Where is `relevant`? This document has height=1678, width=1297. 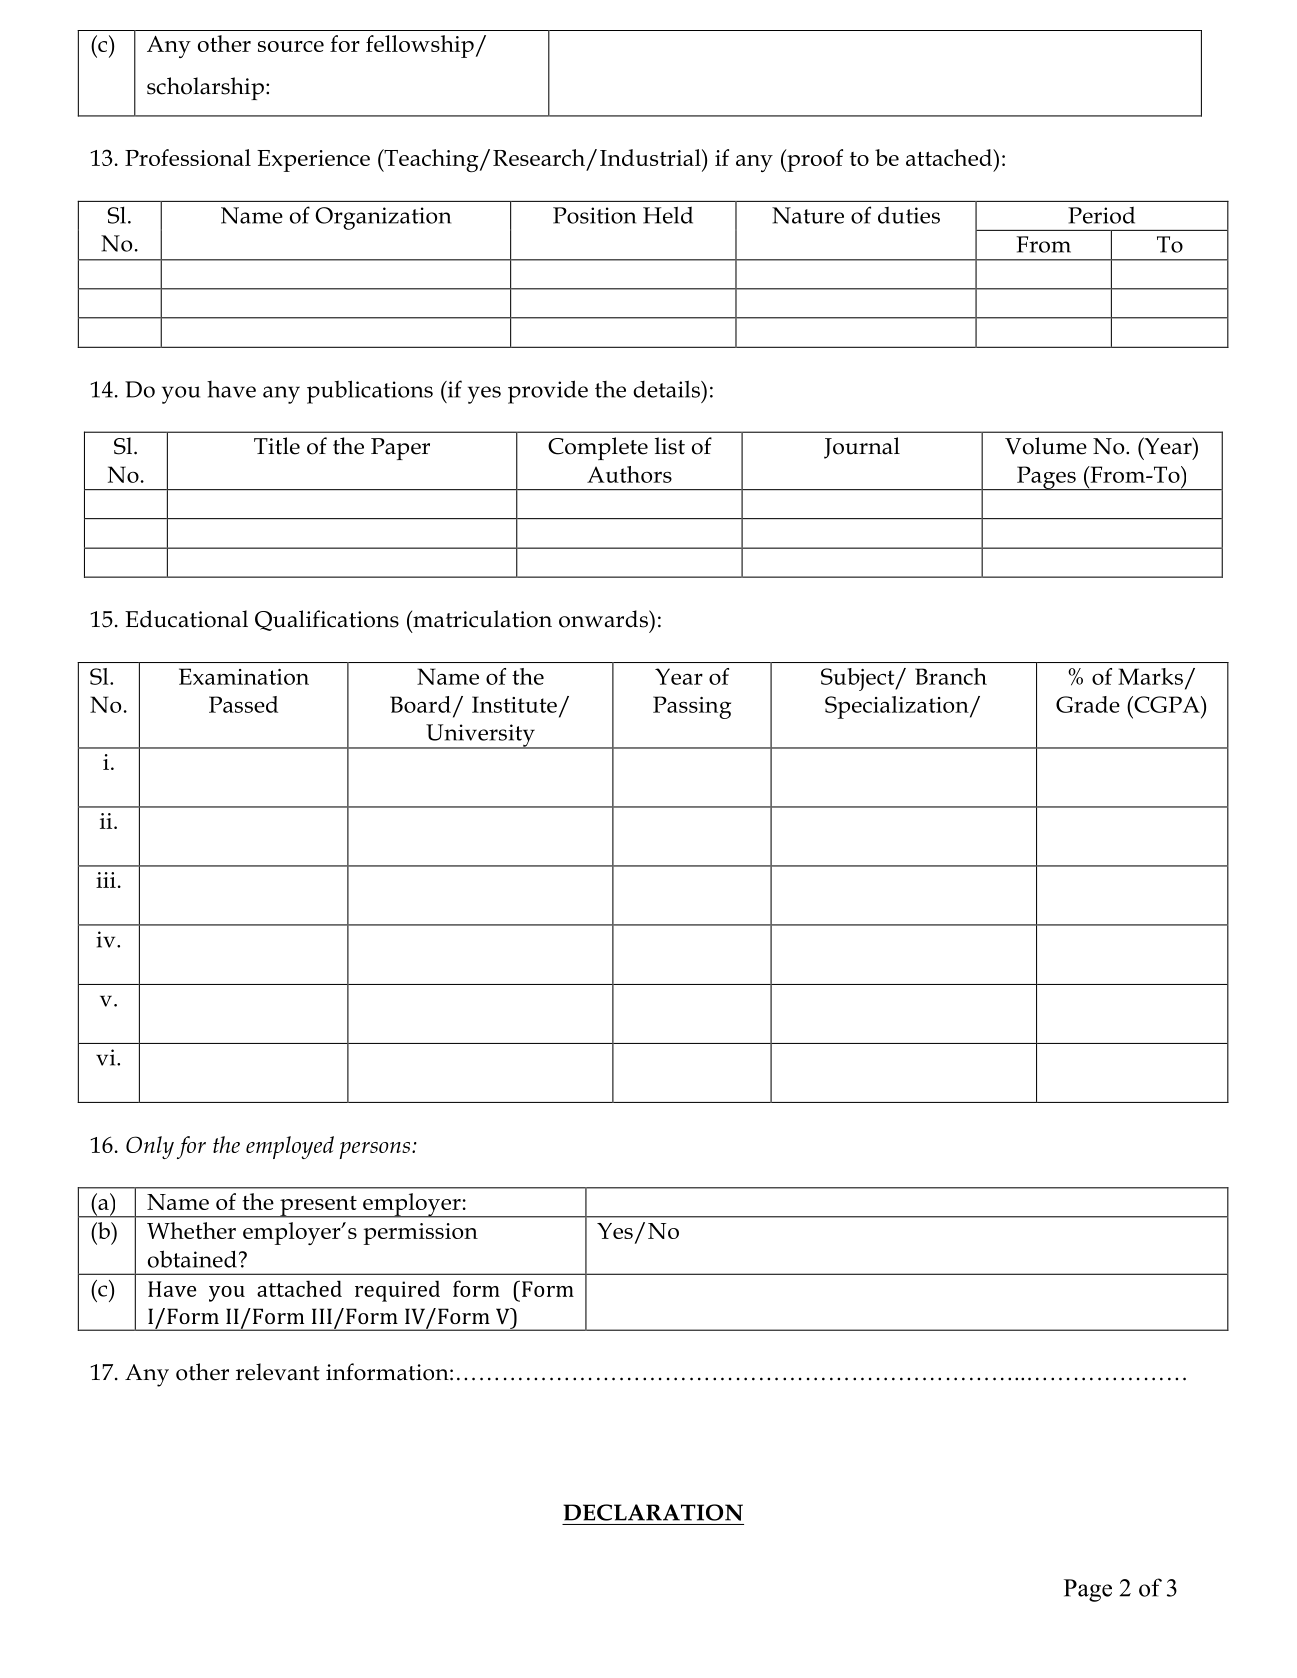 relevant is located at coordinates (278, 1372).
